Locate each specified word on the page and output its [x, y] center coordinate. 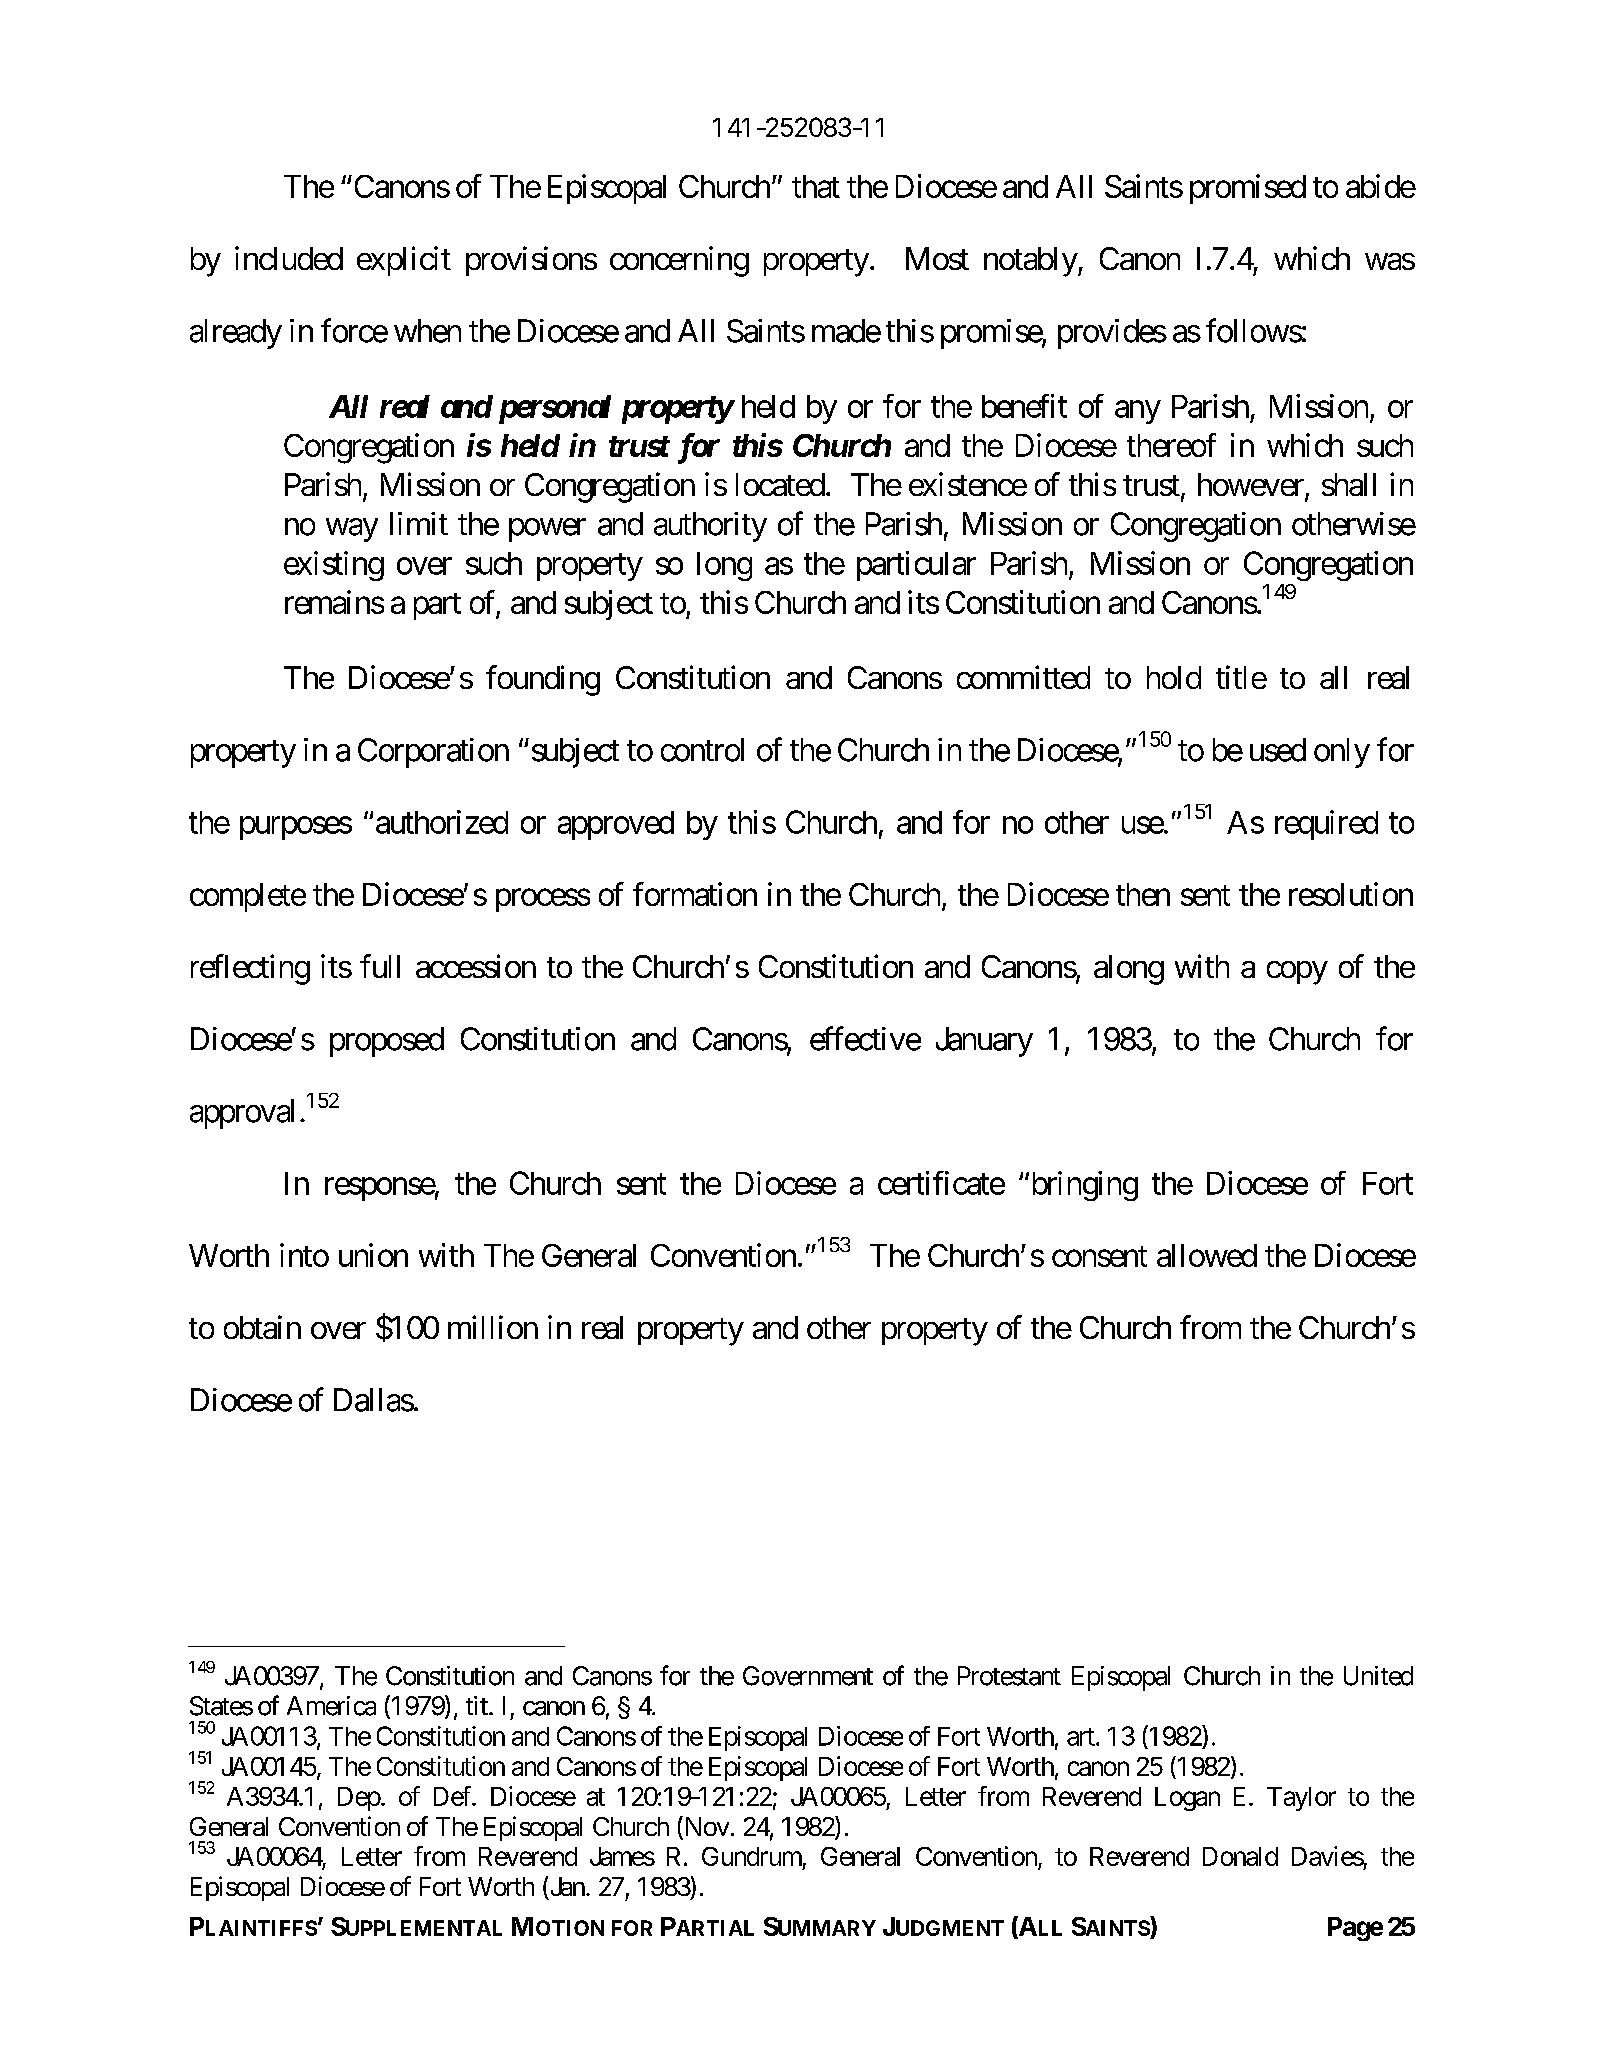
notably [1031, 262]
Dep [359, 1799]
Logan [1187, 1799]
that [816, 186]
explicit [404, 261]
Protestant [1009, 1676]
